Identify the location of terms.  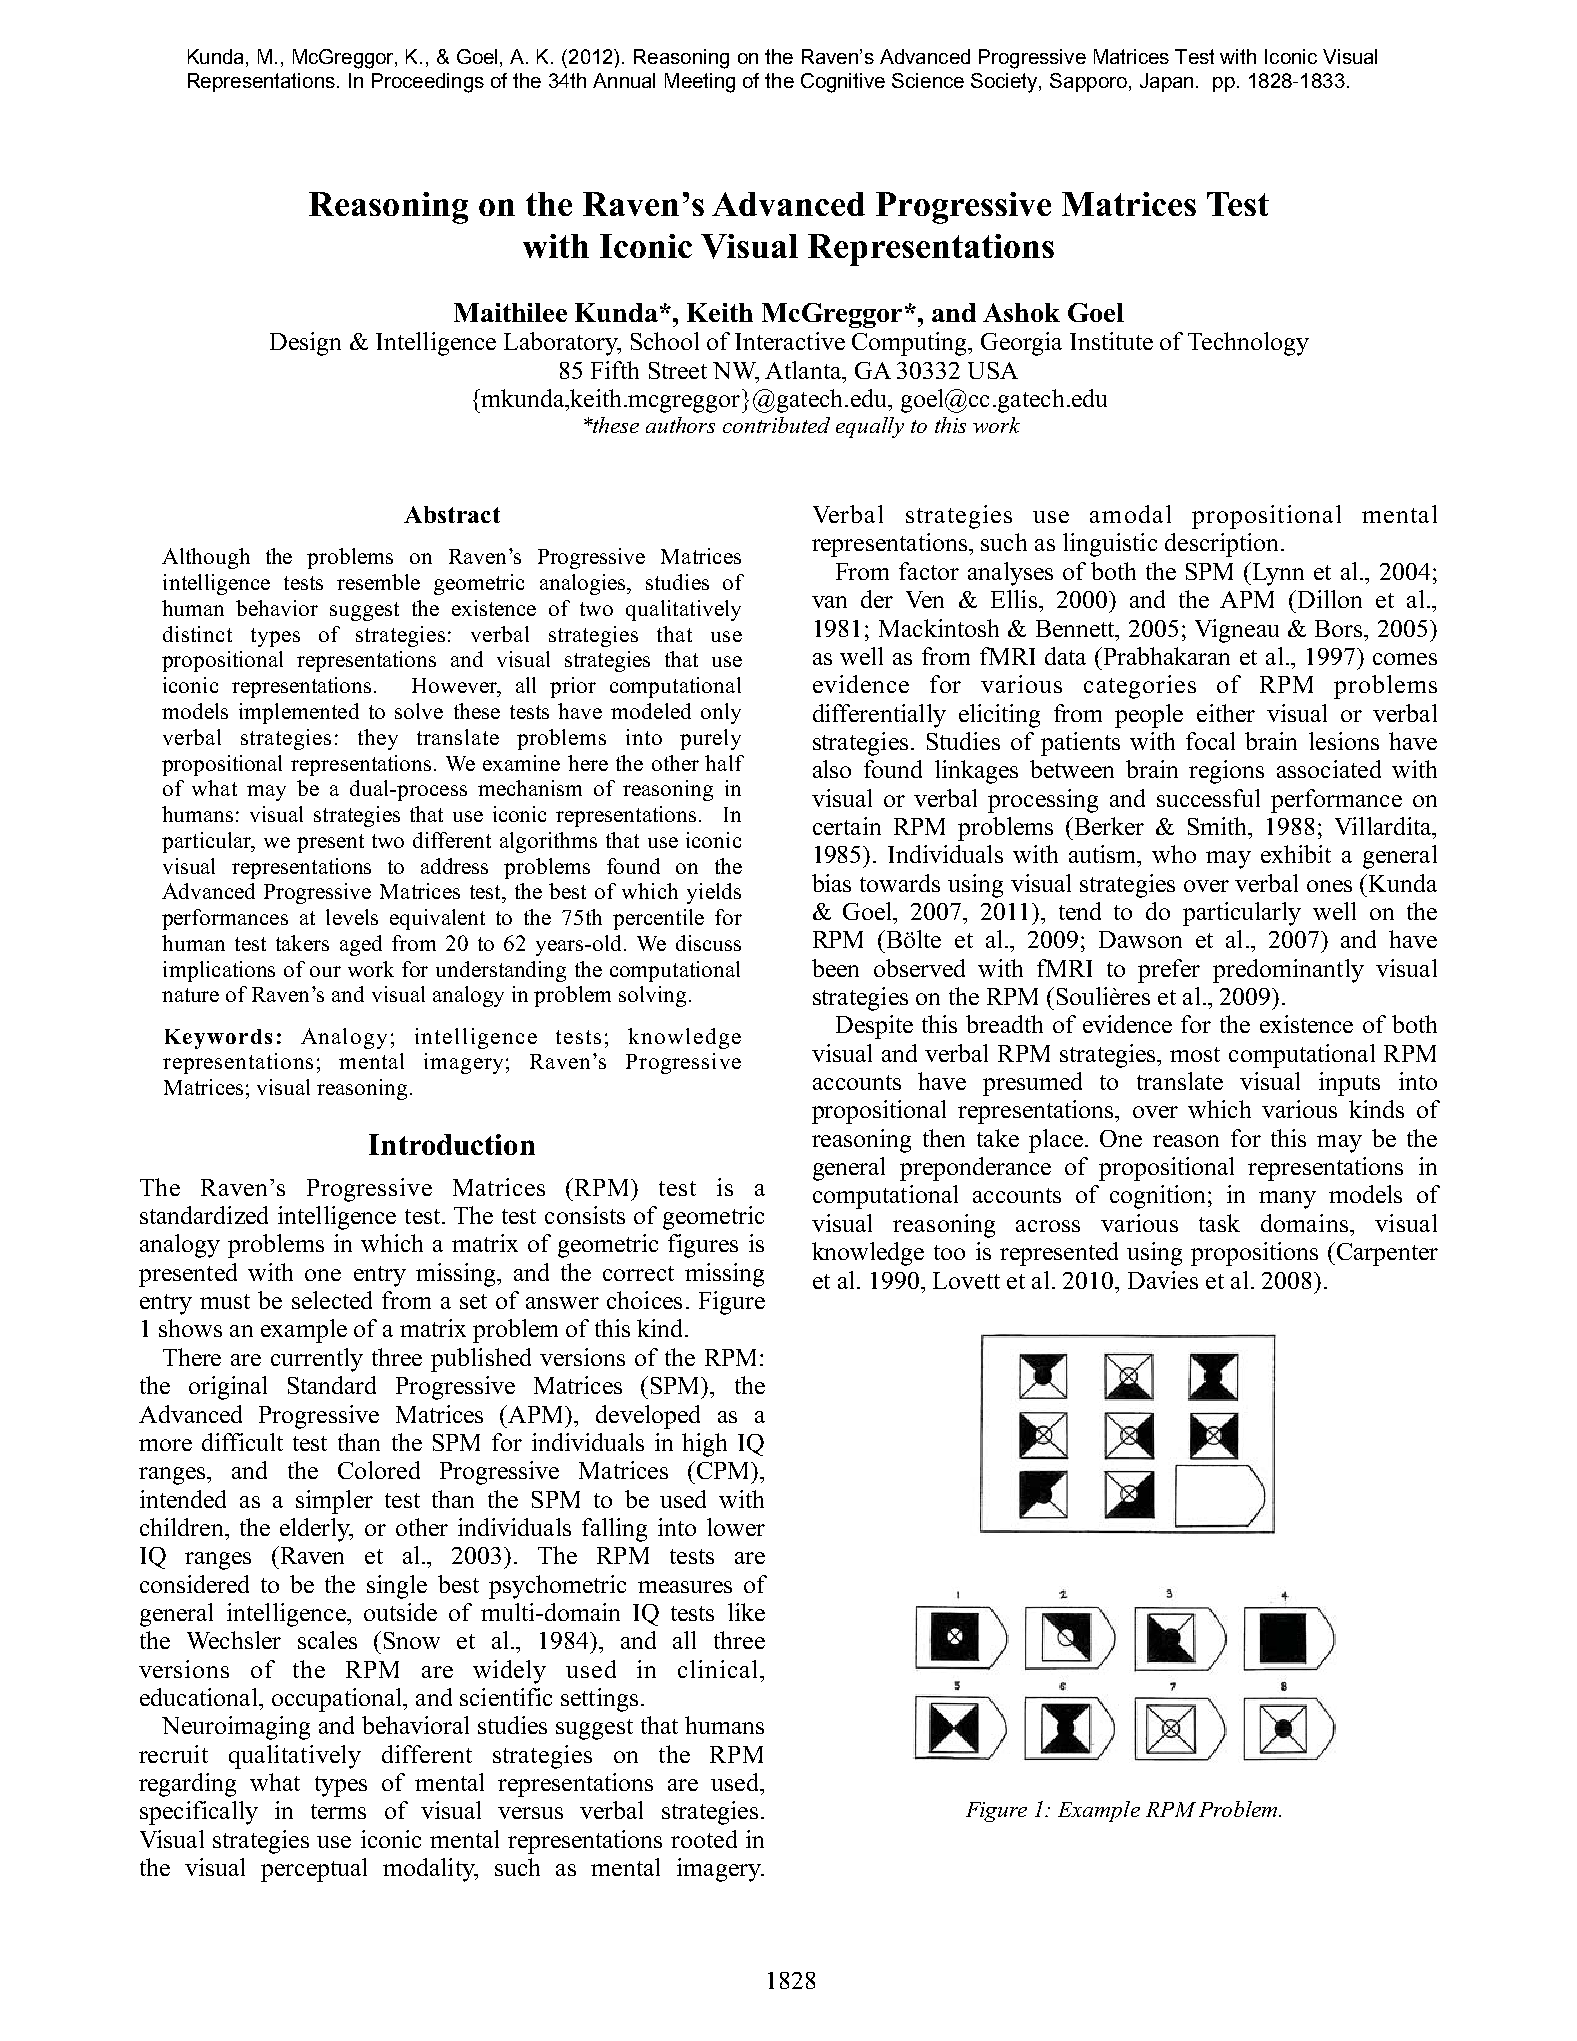
(338, 1811).
